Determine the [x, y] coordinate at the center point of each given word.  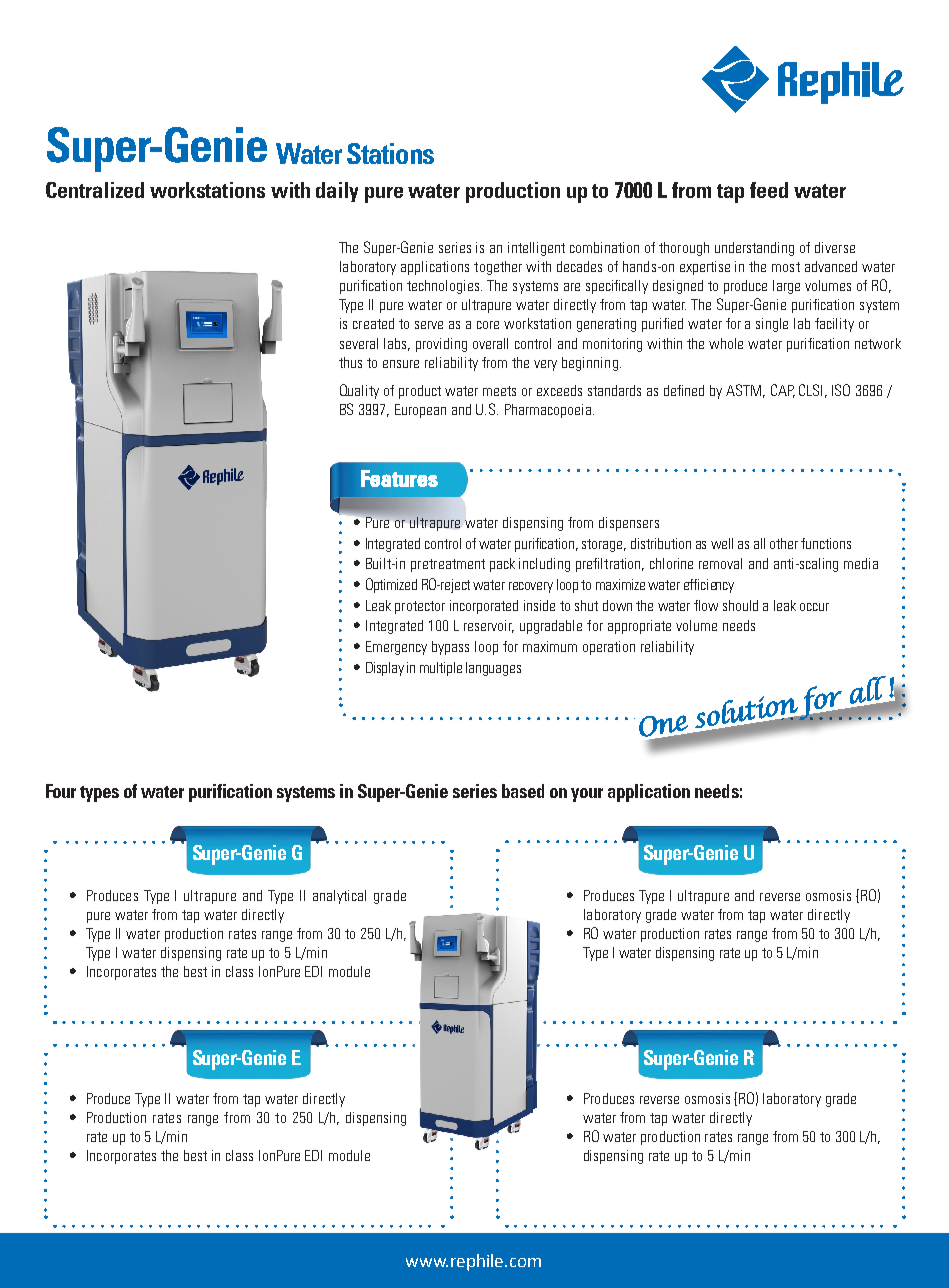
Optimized [391, 585]
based [523, 791]
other [784, 543]
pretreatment [448, 565]
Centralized [95, 190]
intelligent [536, 249]
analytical [339, 897]
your [587, 795]
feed [769, 190]
